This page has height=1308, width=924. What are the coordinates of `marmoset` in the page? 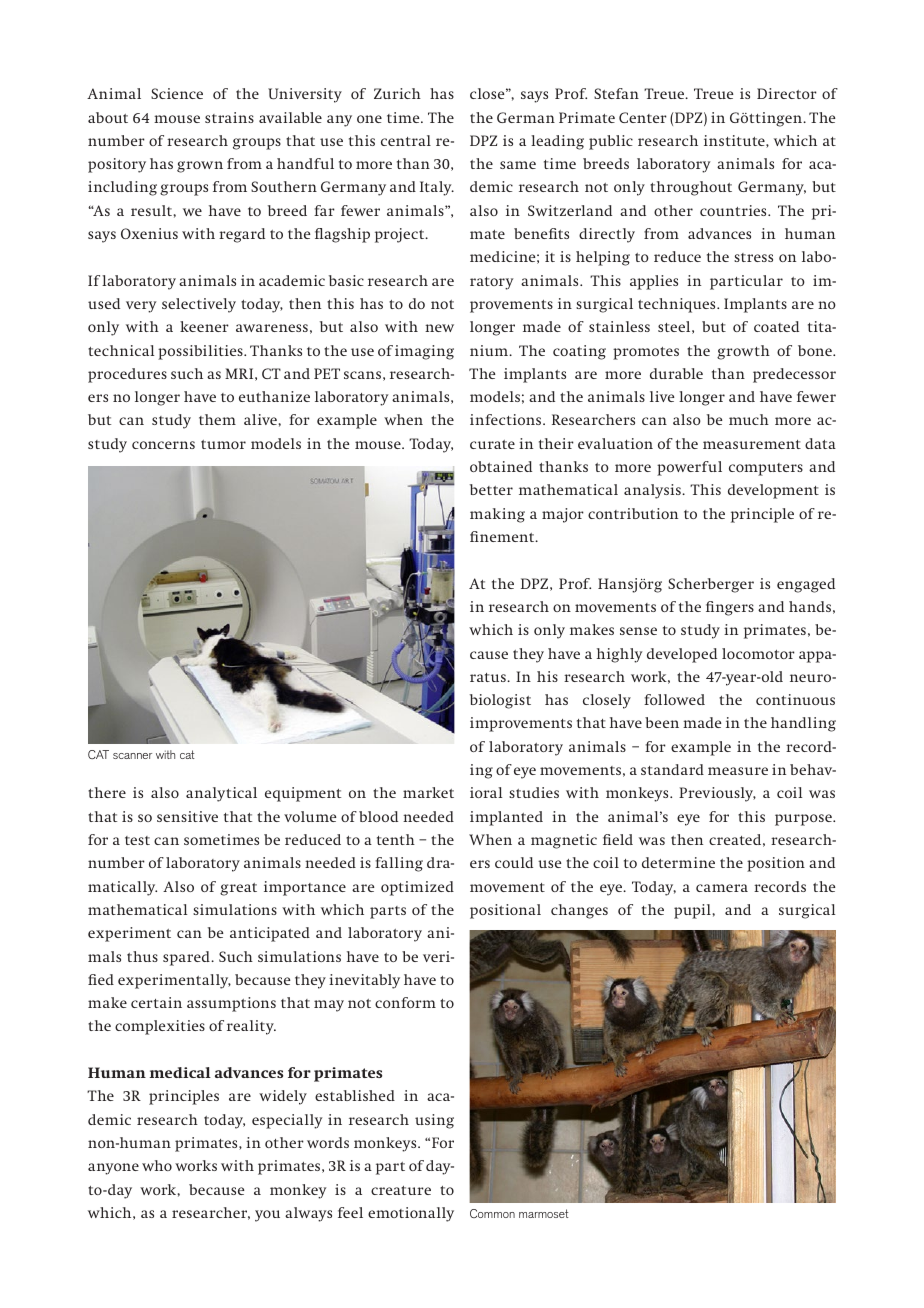 It's located at (544, 1213).
